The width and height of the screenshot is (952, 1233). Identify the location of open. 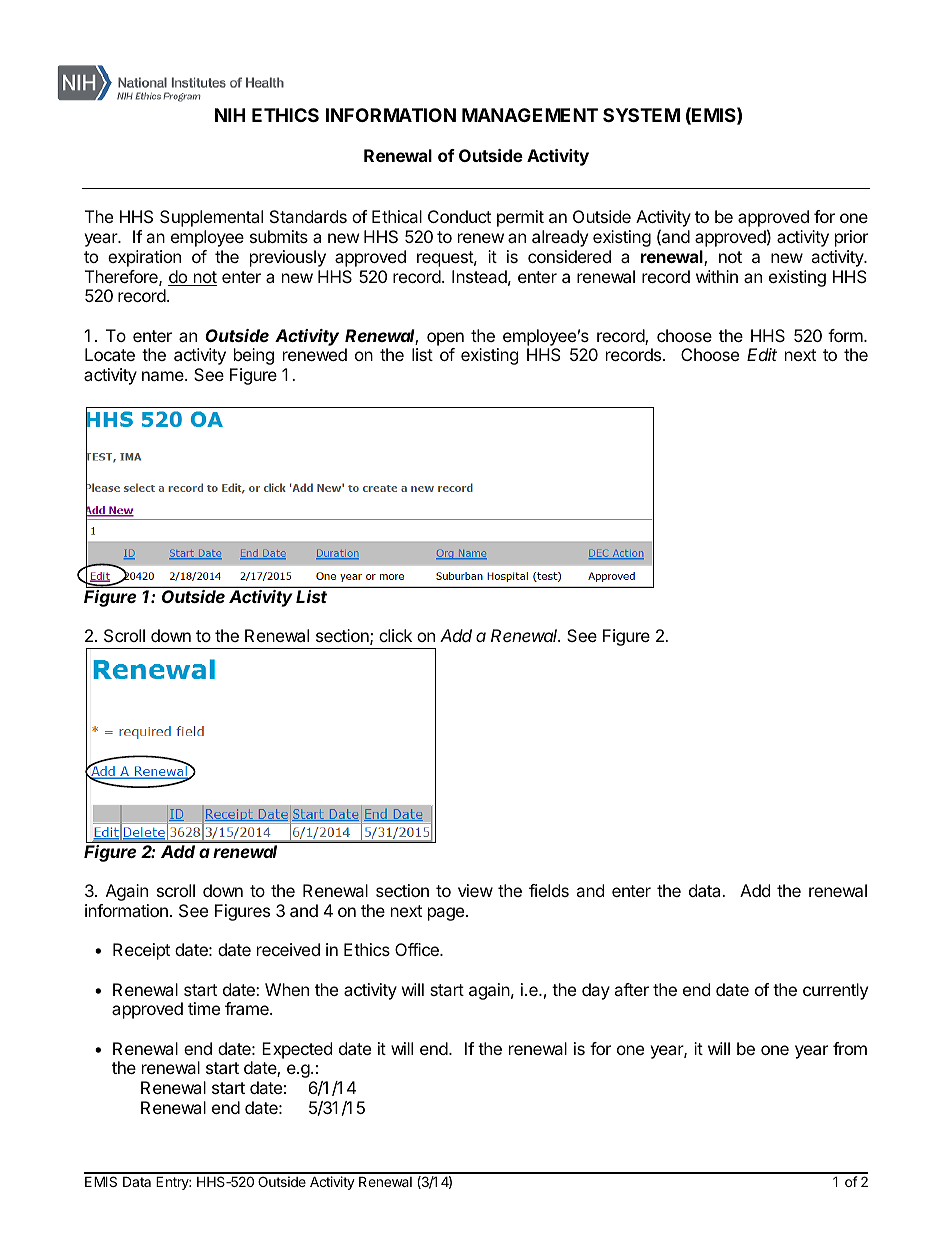
(445, 339).
